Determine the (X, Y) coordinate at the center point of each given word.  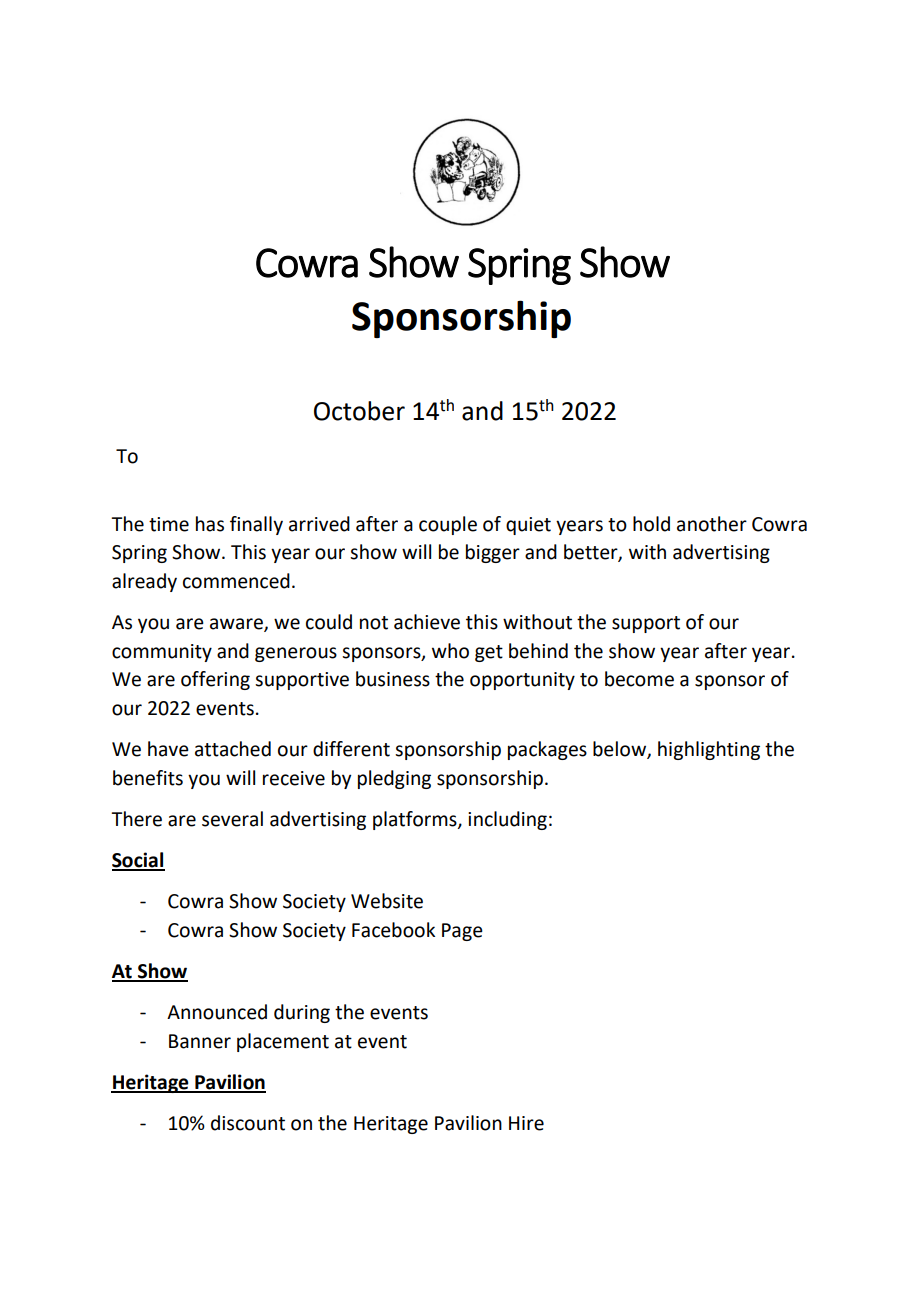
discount (248, 1123)
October (359, 411)
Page (462, 932)
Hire (526, 1123)
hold (651, 524)
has (210, 524)
